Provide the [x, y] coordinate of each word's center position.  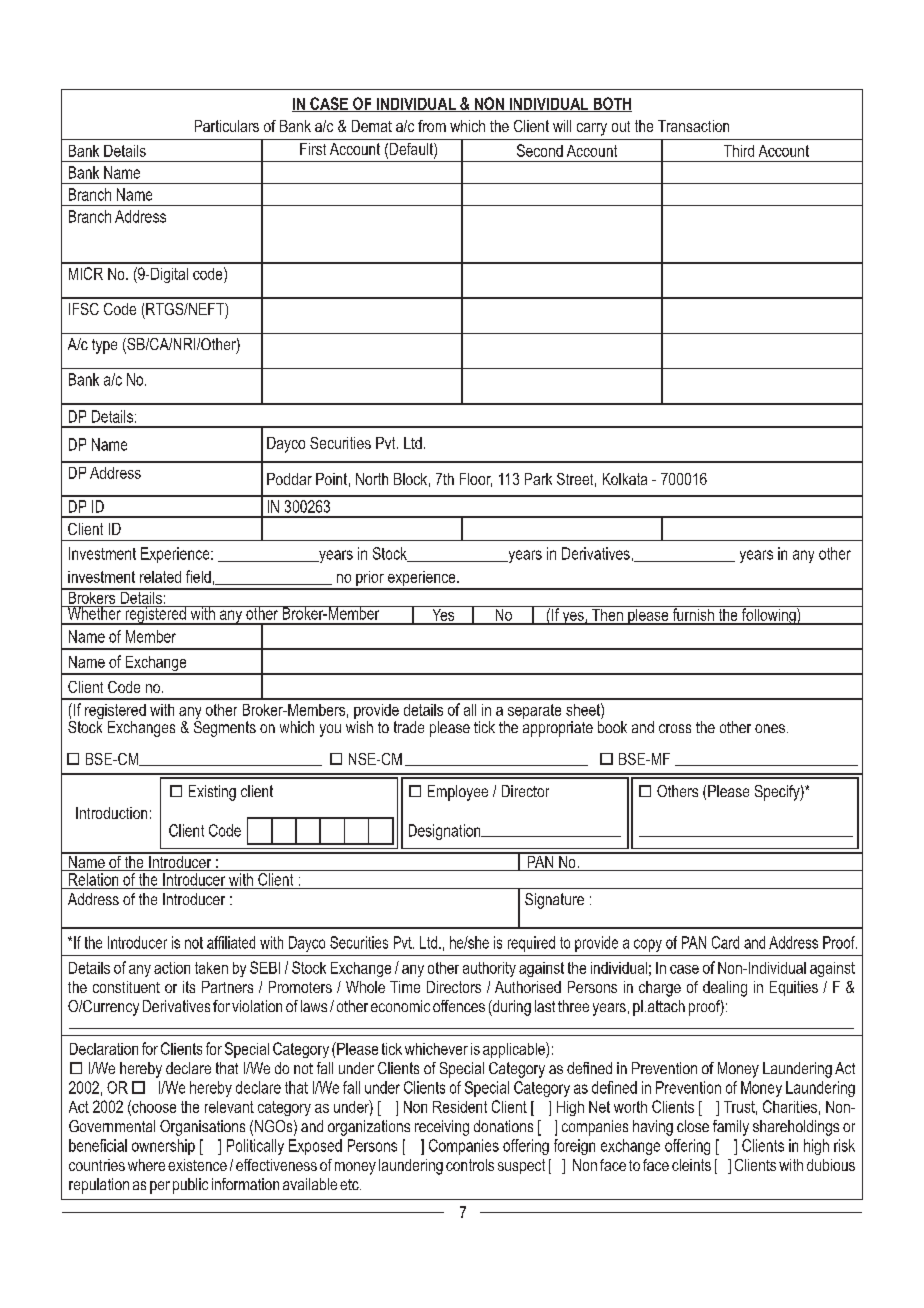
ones [770, 728]
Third [739, 151]
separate [534, 711]
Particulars [227, 126]
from [432, 126]
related [160, 577]
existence [197, 1165]
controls [470, 1165]
